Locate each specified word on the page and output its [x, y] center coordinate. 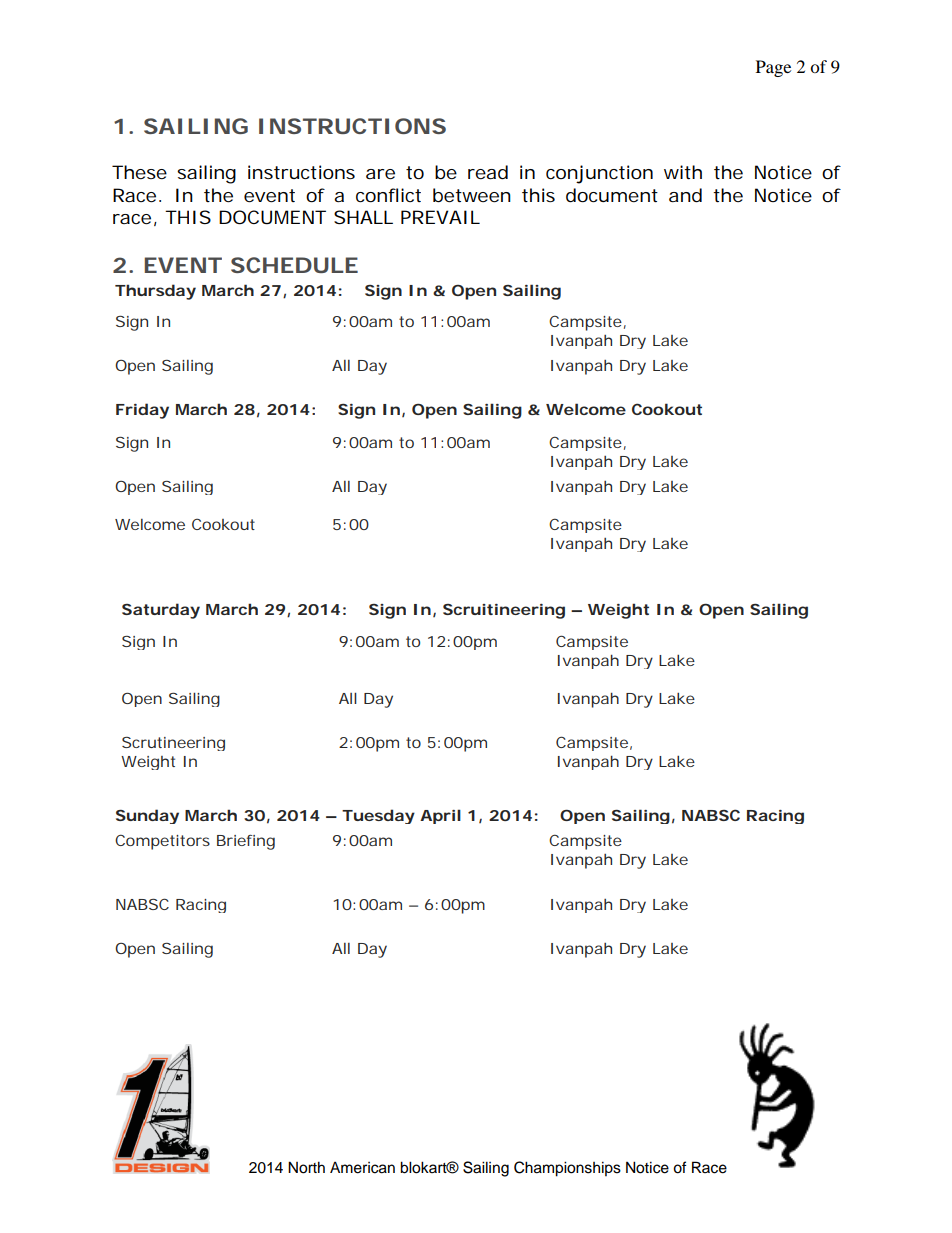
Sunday [147, 816]
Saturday [161, 611]
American [362, 1167]
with [683, 172]
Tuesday [378, 816]
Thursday [155, 292]
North [306, 1167]
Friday [142, 411]
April [440, 816]
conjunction [599, 174]
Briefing [246, 842]
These [139, 172]
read [488, 172]
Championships [567, 1169]
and [685, 195]
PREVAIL [440, 217]
